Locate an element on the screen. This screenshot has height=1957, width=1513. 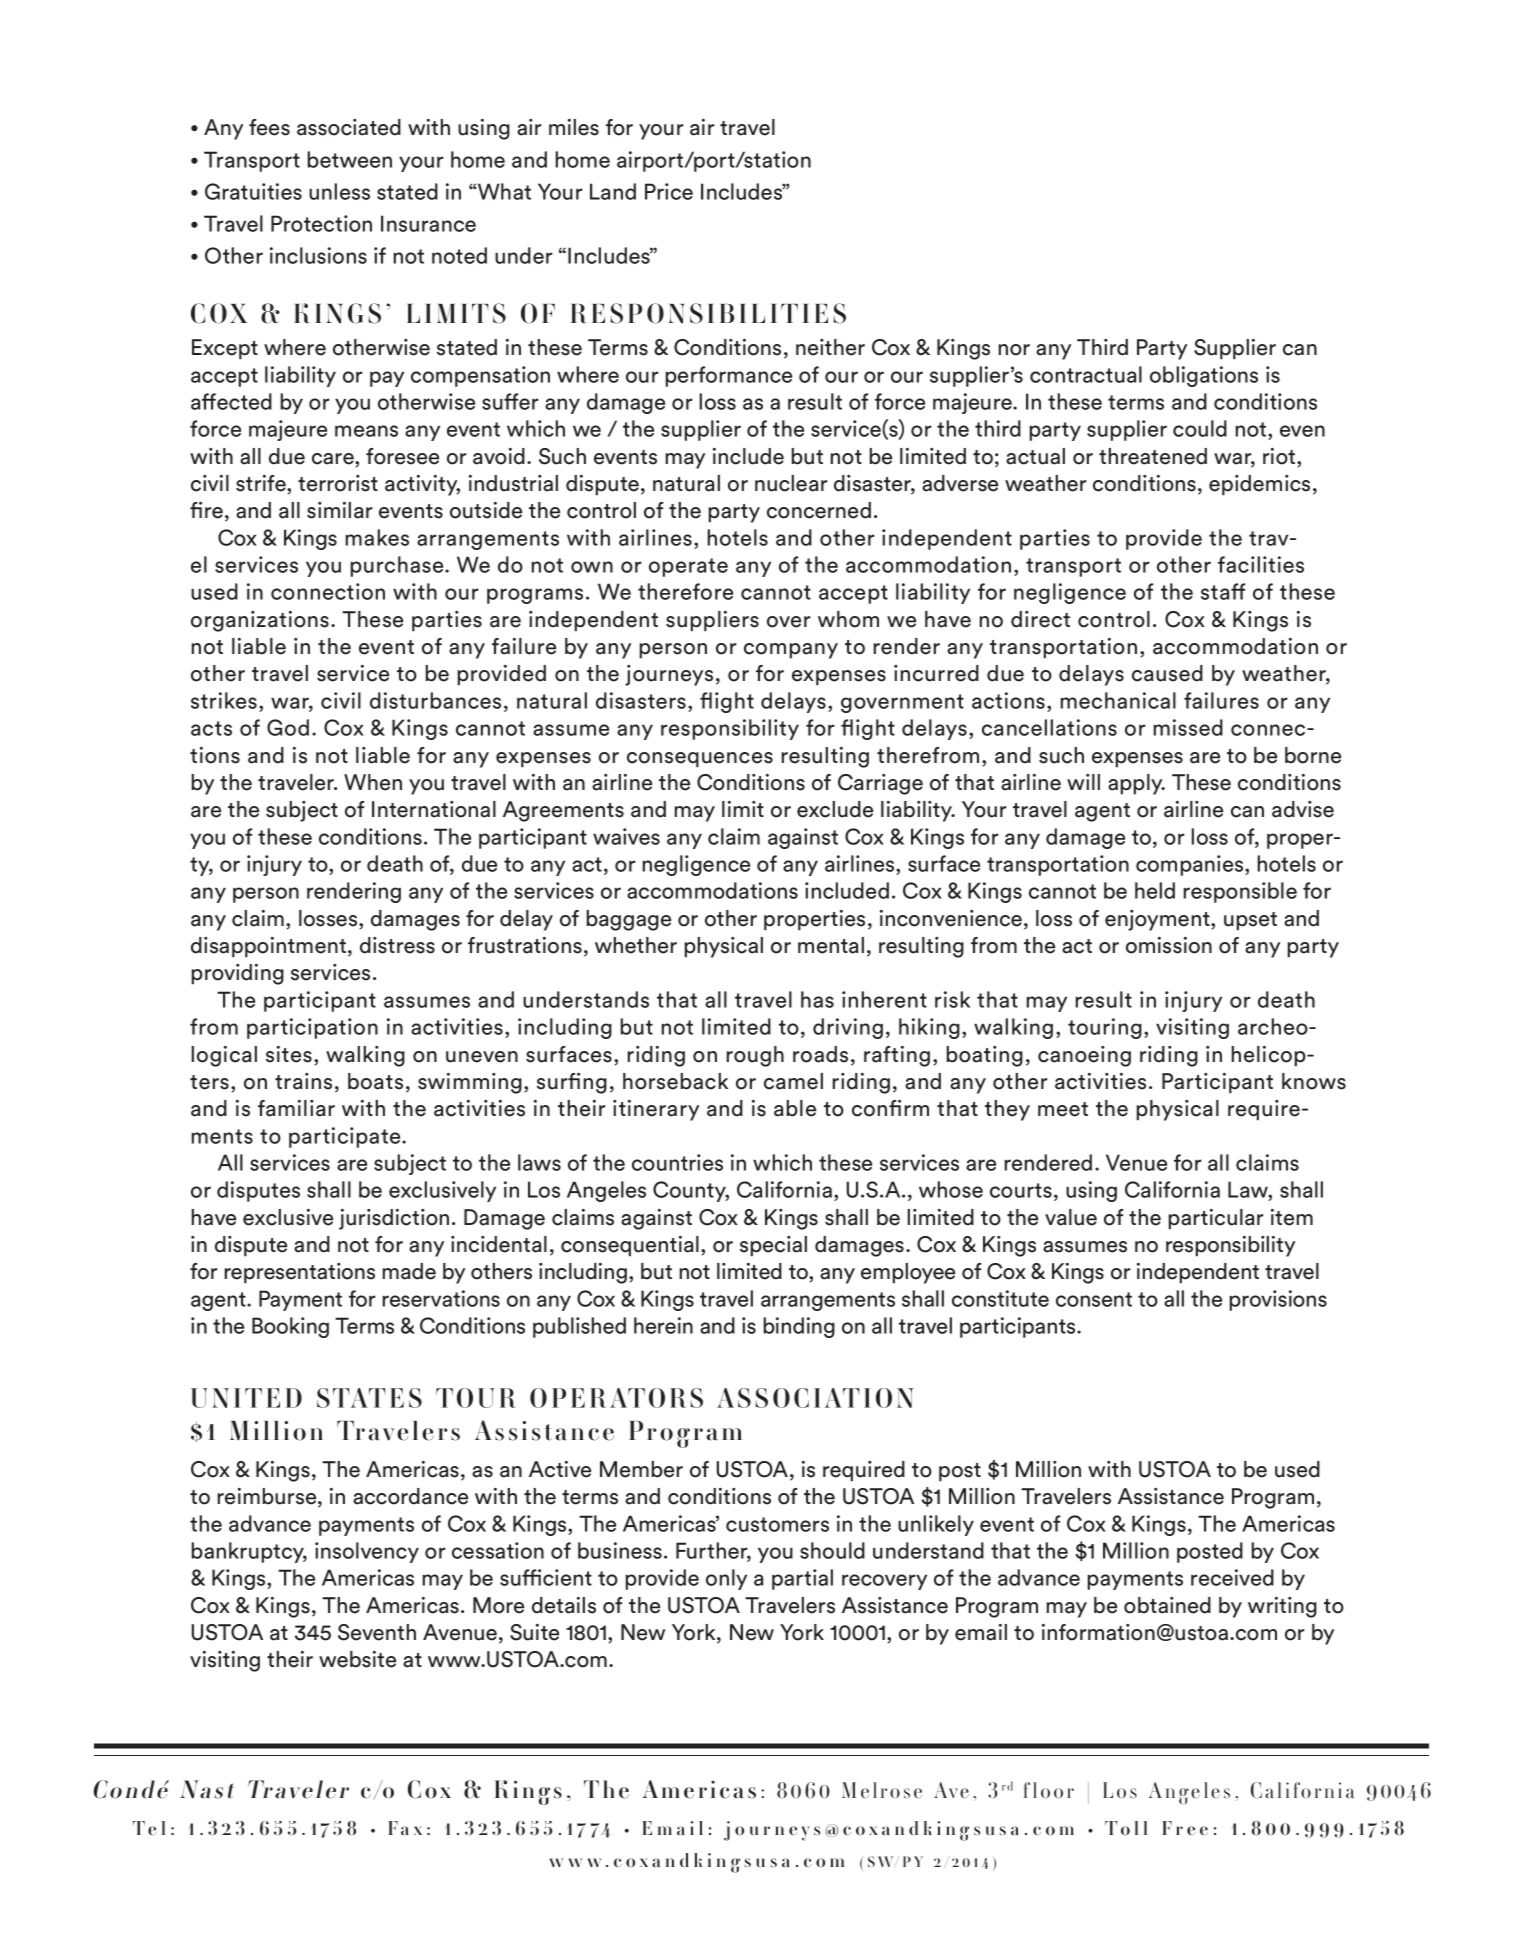
distress is located at coordinates (397, 945).
